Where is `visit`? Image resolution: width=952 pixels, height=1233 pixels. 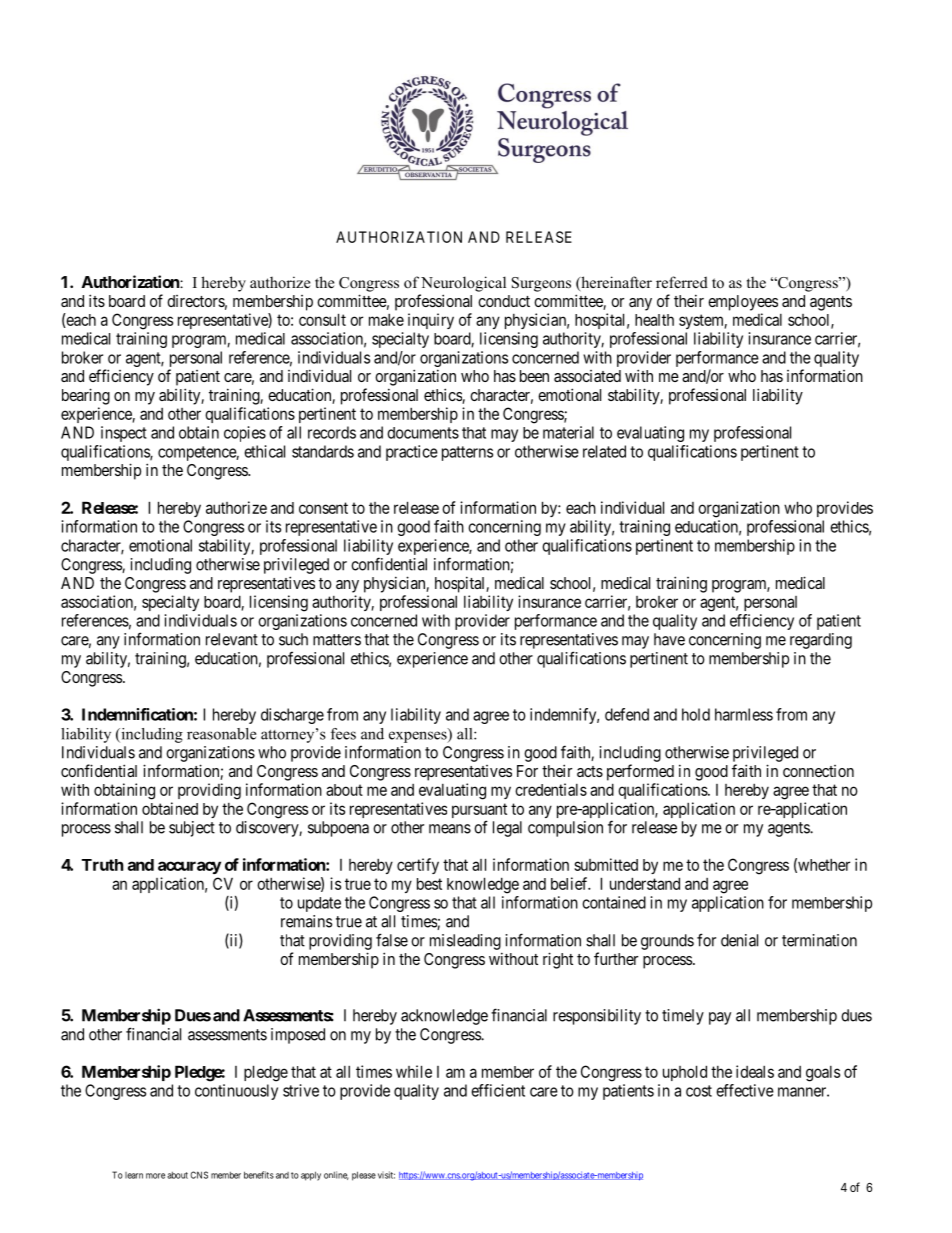
visit is located at coordinates (386, 1175).
